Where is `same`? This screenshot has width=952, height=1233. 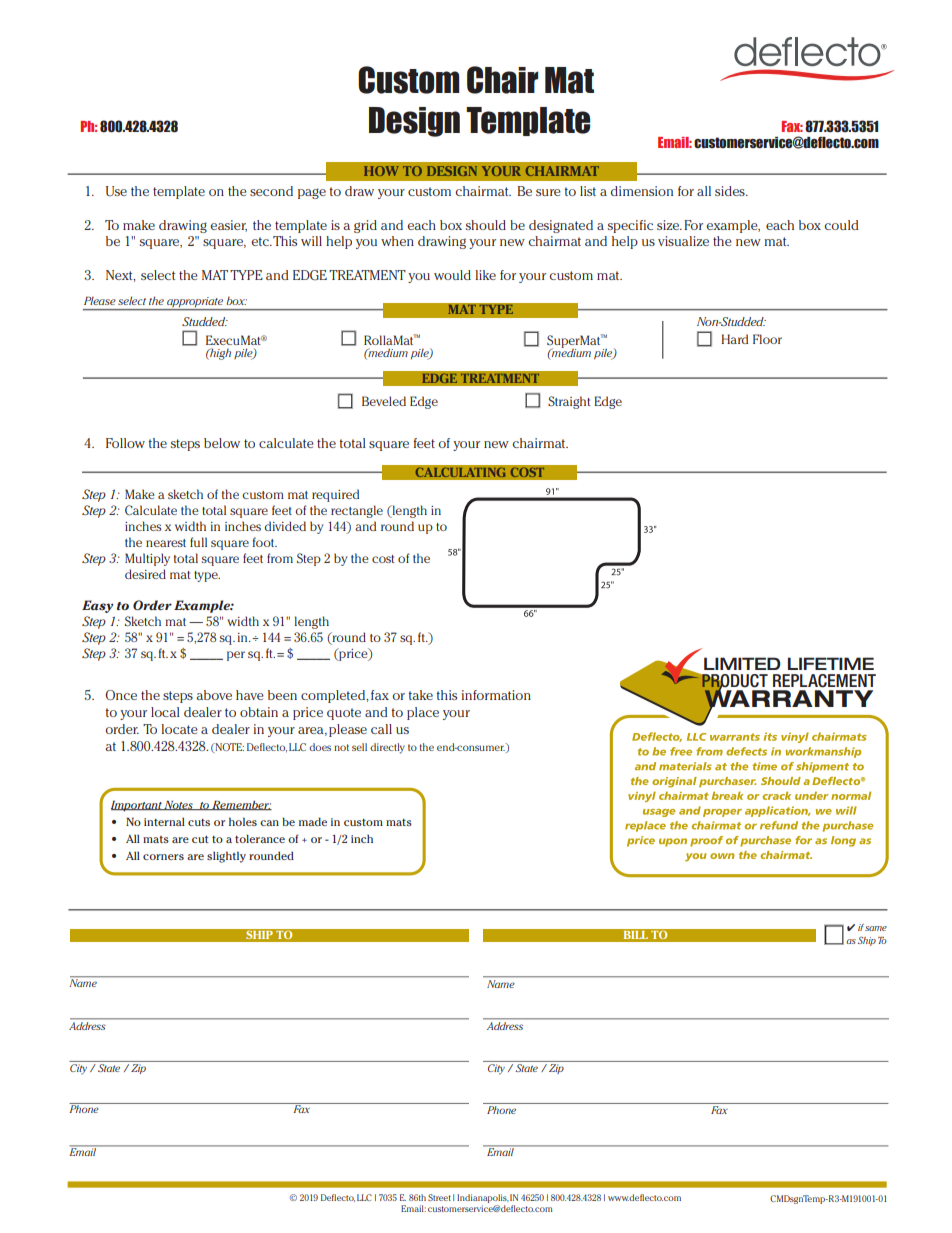 same is located at coordinates (876, 928).
